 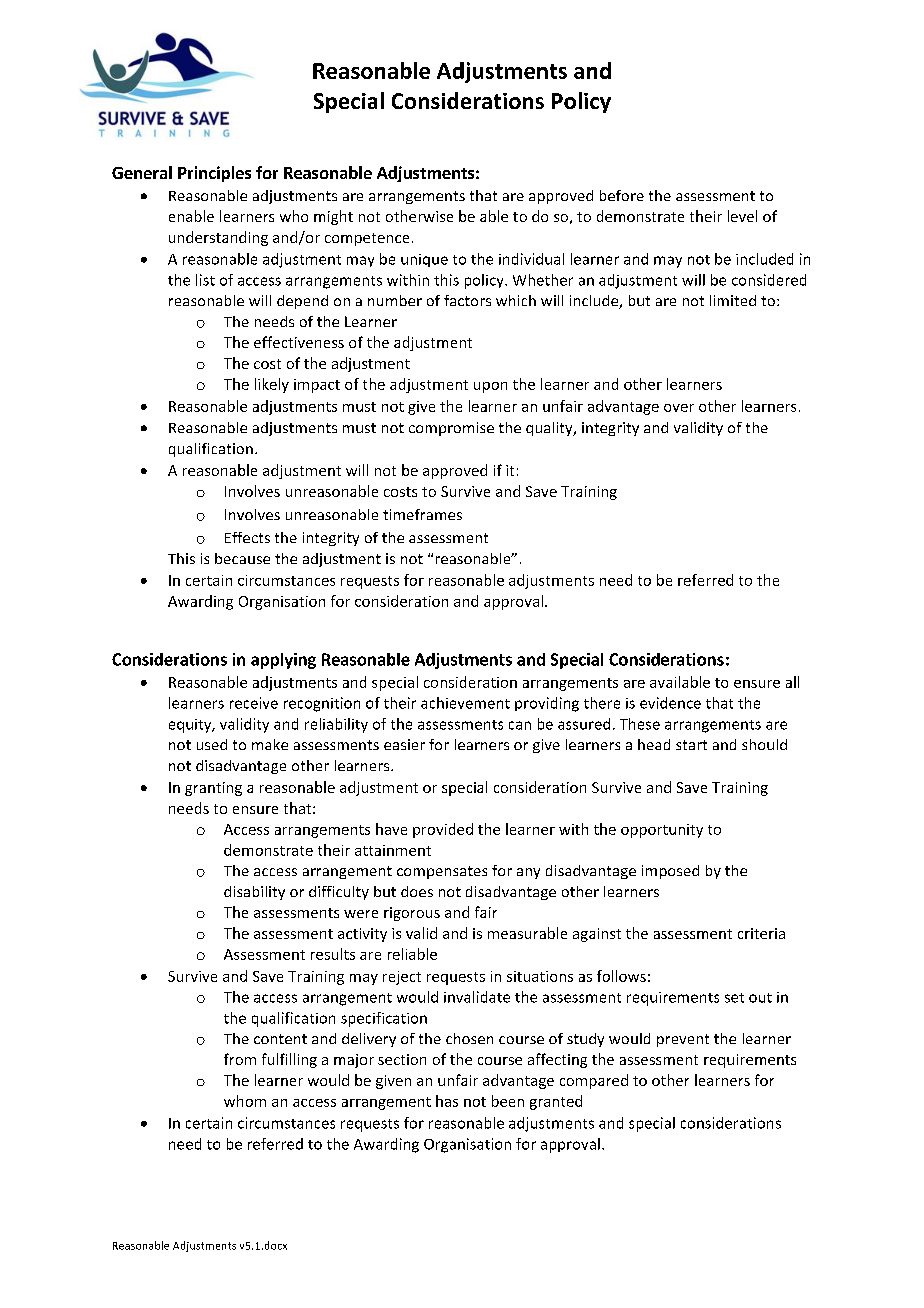 I want to click on provided, so click(x=443, y=830).
